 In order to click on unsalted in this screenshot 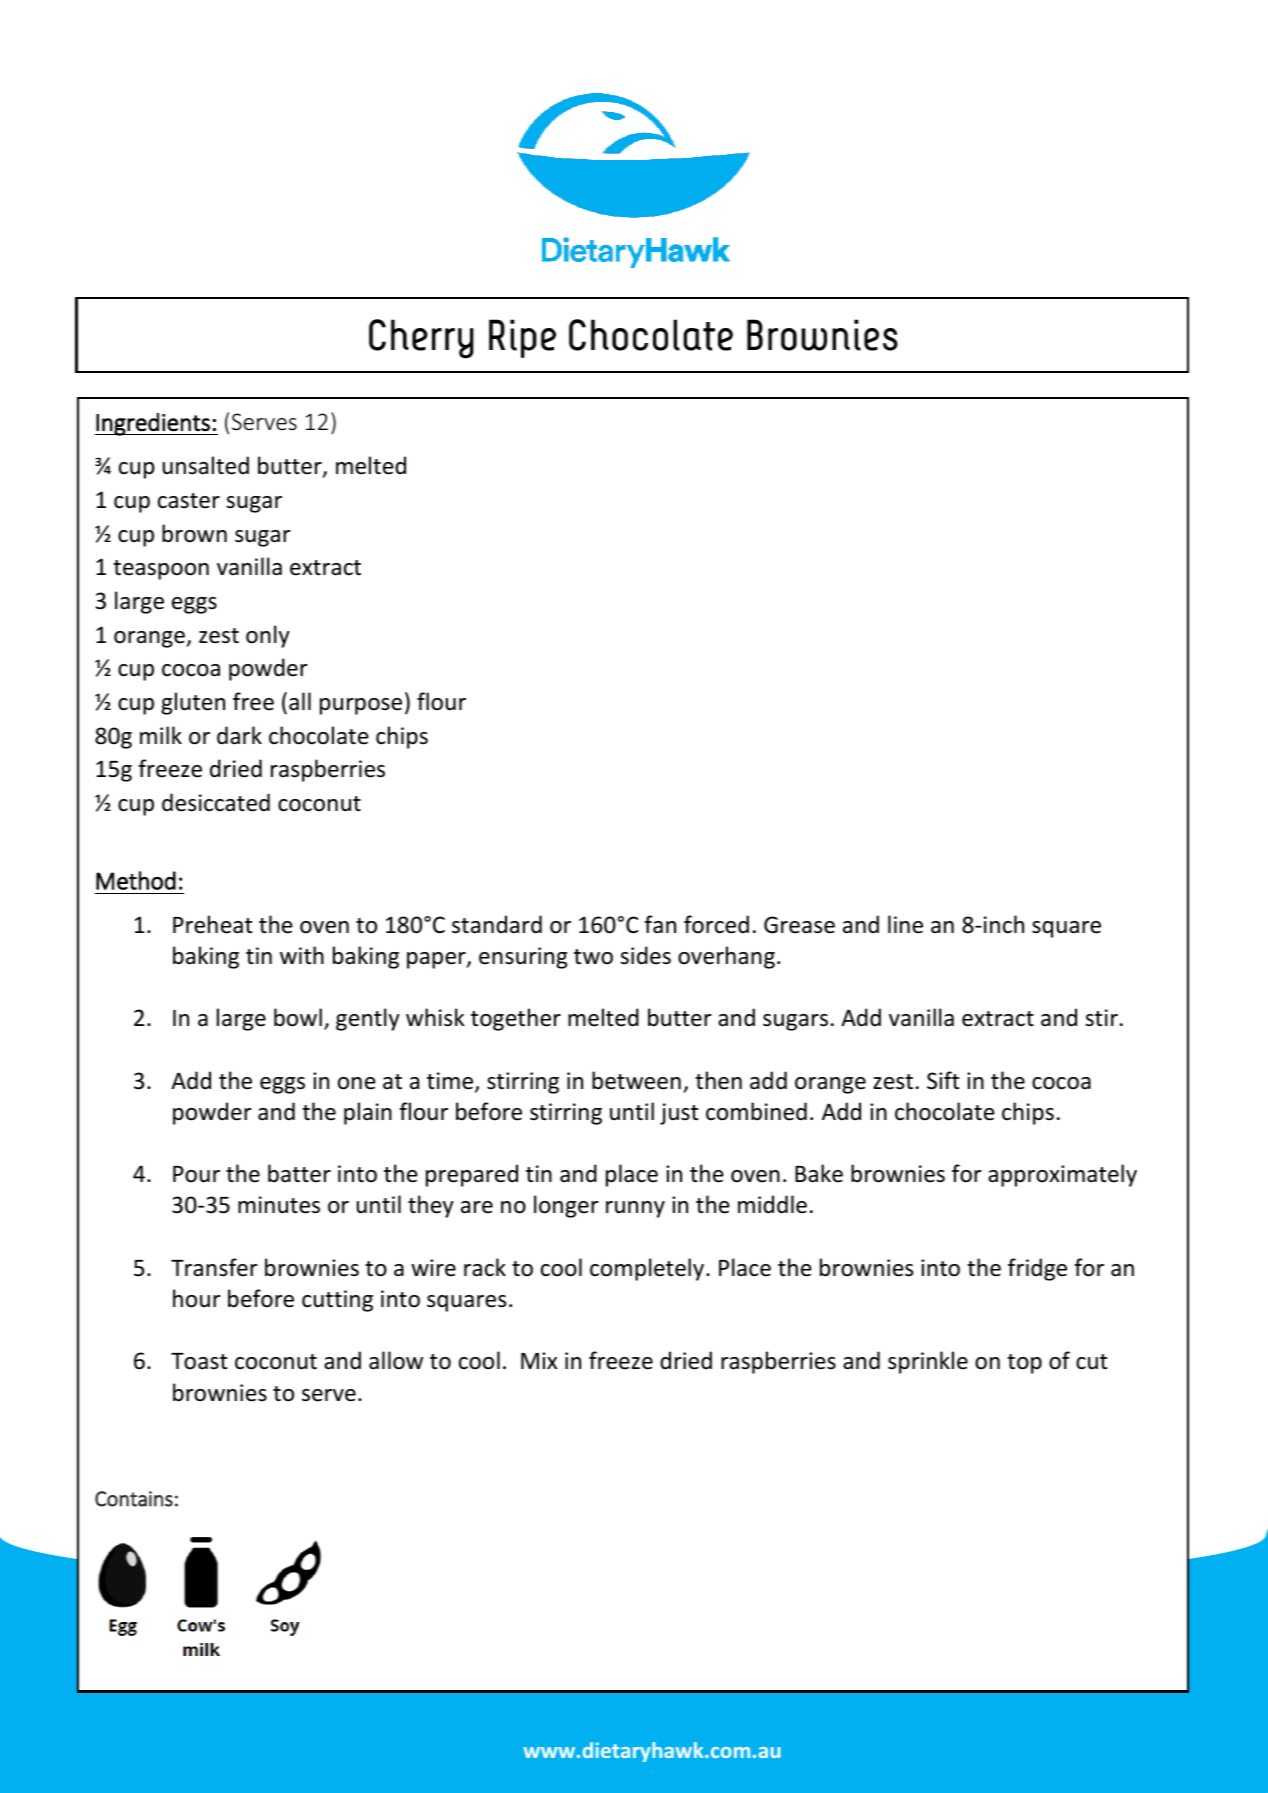, I will do `click(206, 465)`.
